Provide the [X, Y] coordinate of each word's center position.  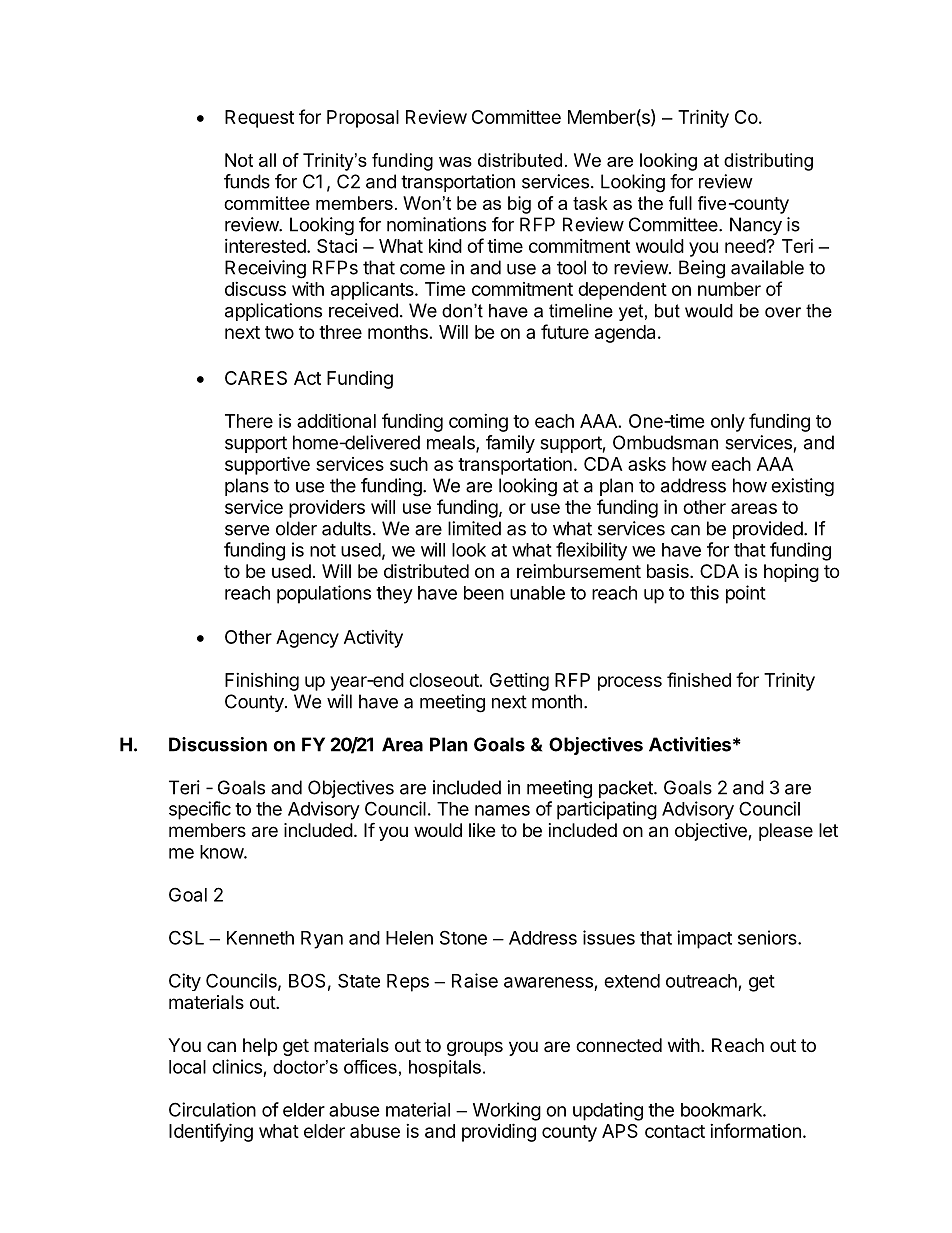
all [267, 160]
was [455, 162]
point [746, 594]
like [482, 830]
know [222, 852]
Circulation [212, 1109]
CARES [256, 378]
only [728, 423]
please [786, 832]
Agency [307, 639]
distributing [768, 162]
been [484, 593]
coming [478, 423]
